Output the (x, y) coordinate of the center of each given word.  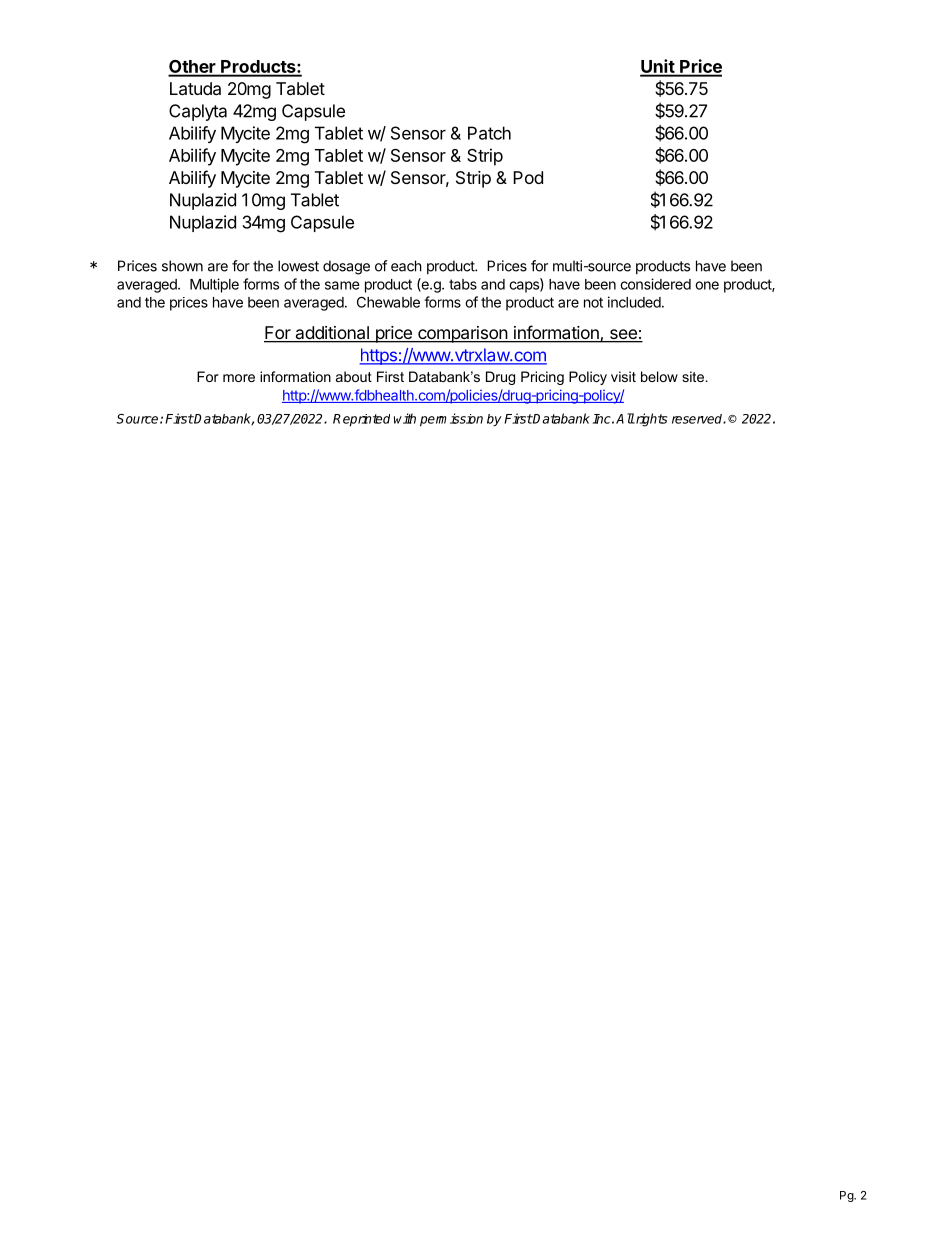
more (239, 378)
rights (650, 420)
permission (451, 420)
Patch (489, 133)
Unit (658, 67)
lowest (298, 266)
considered (655, 284)
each (406, 266)
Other (192, 68)
